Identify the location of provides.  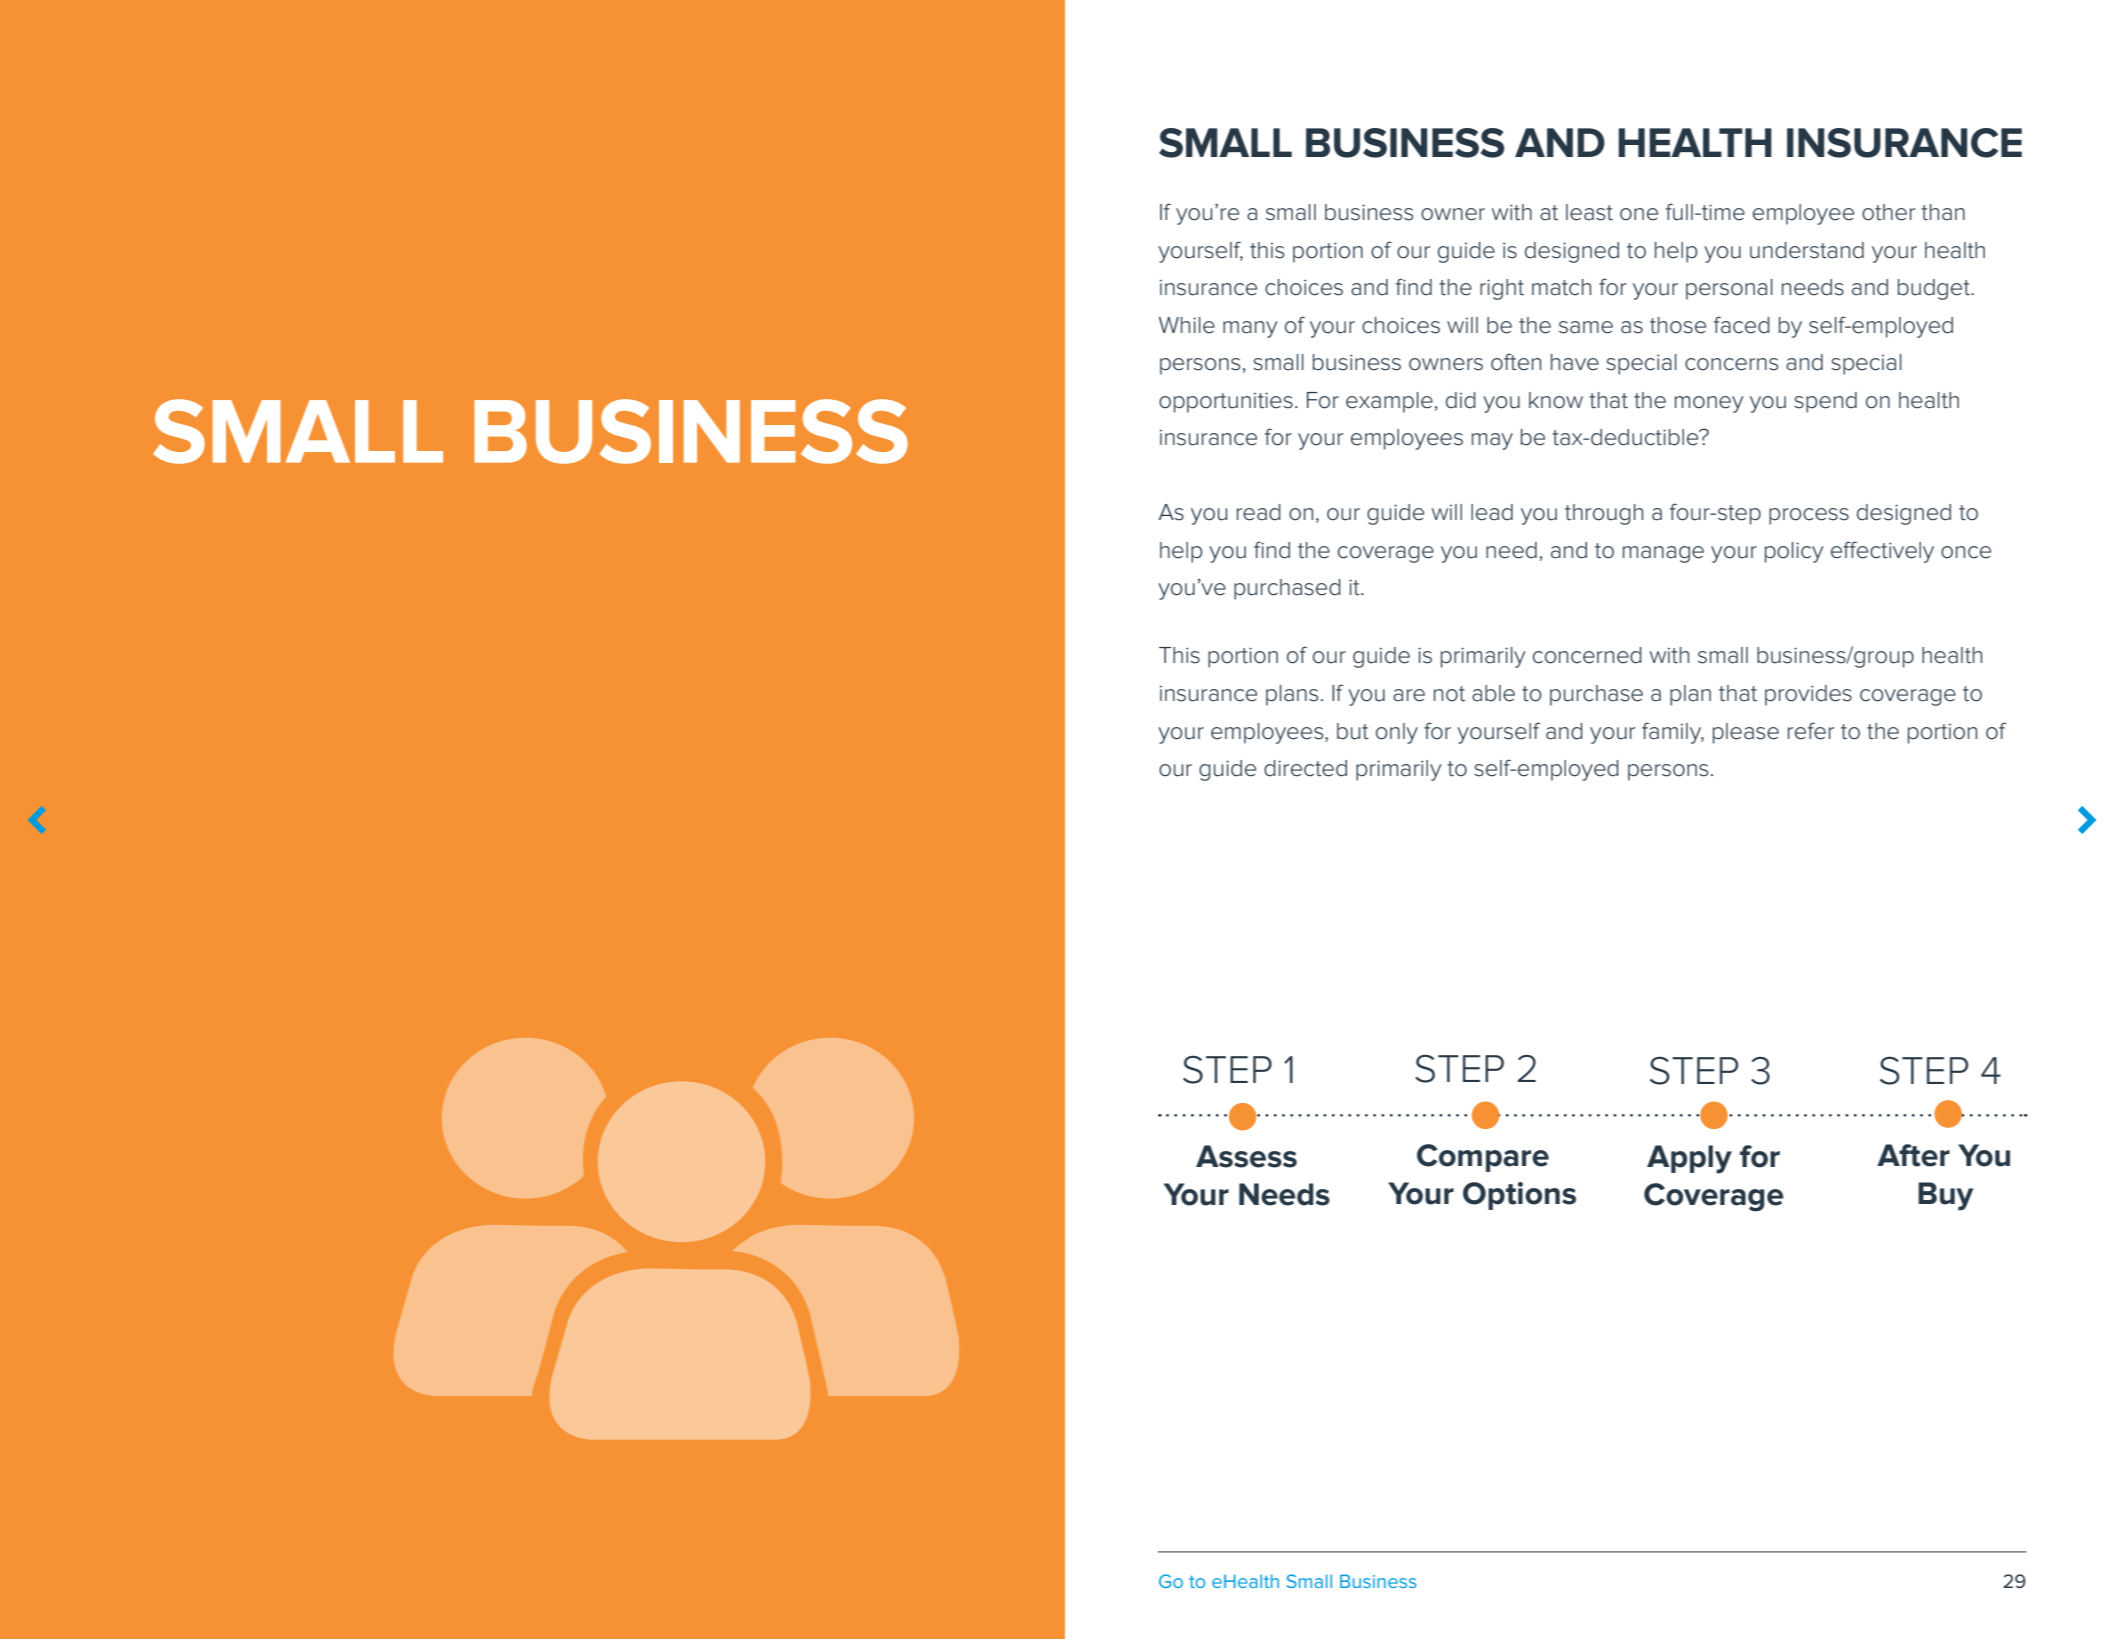
(1808, 695).
